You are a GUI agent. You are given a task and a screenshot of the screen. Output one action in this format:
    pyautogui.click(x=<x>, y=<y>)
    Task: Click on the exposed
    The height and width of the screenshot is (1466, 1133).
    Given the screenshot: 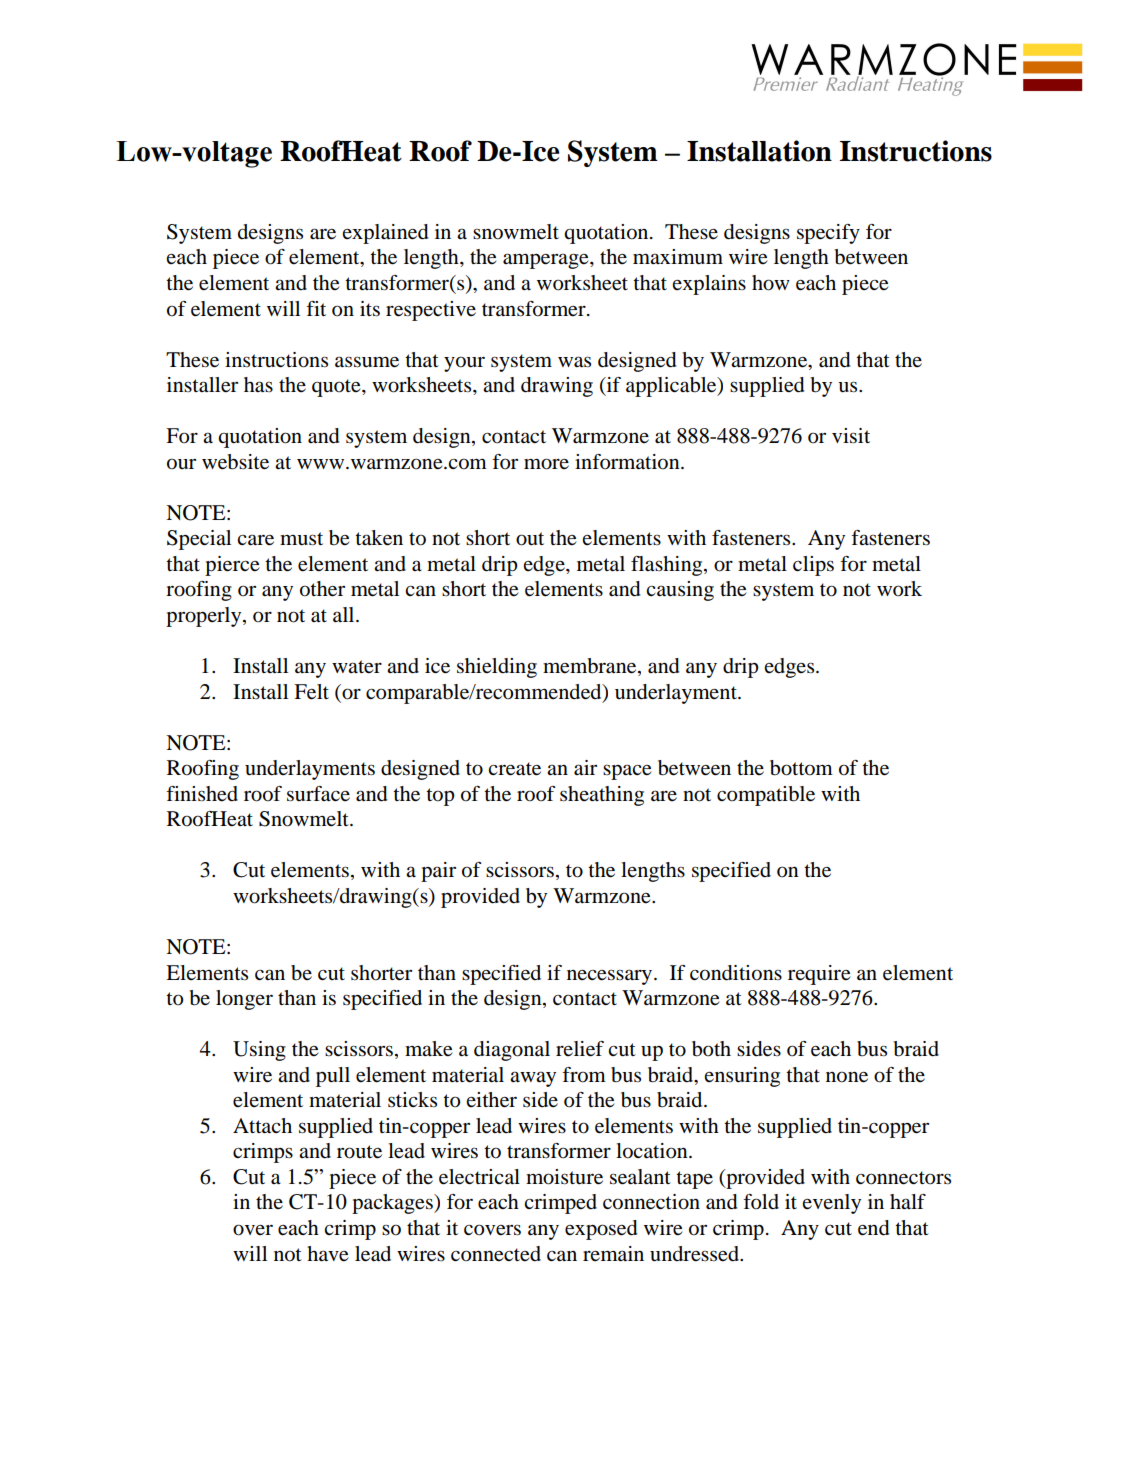 What is the action you would take?
    pyautogui.click(x=601, y=1230)
